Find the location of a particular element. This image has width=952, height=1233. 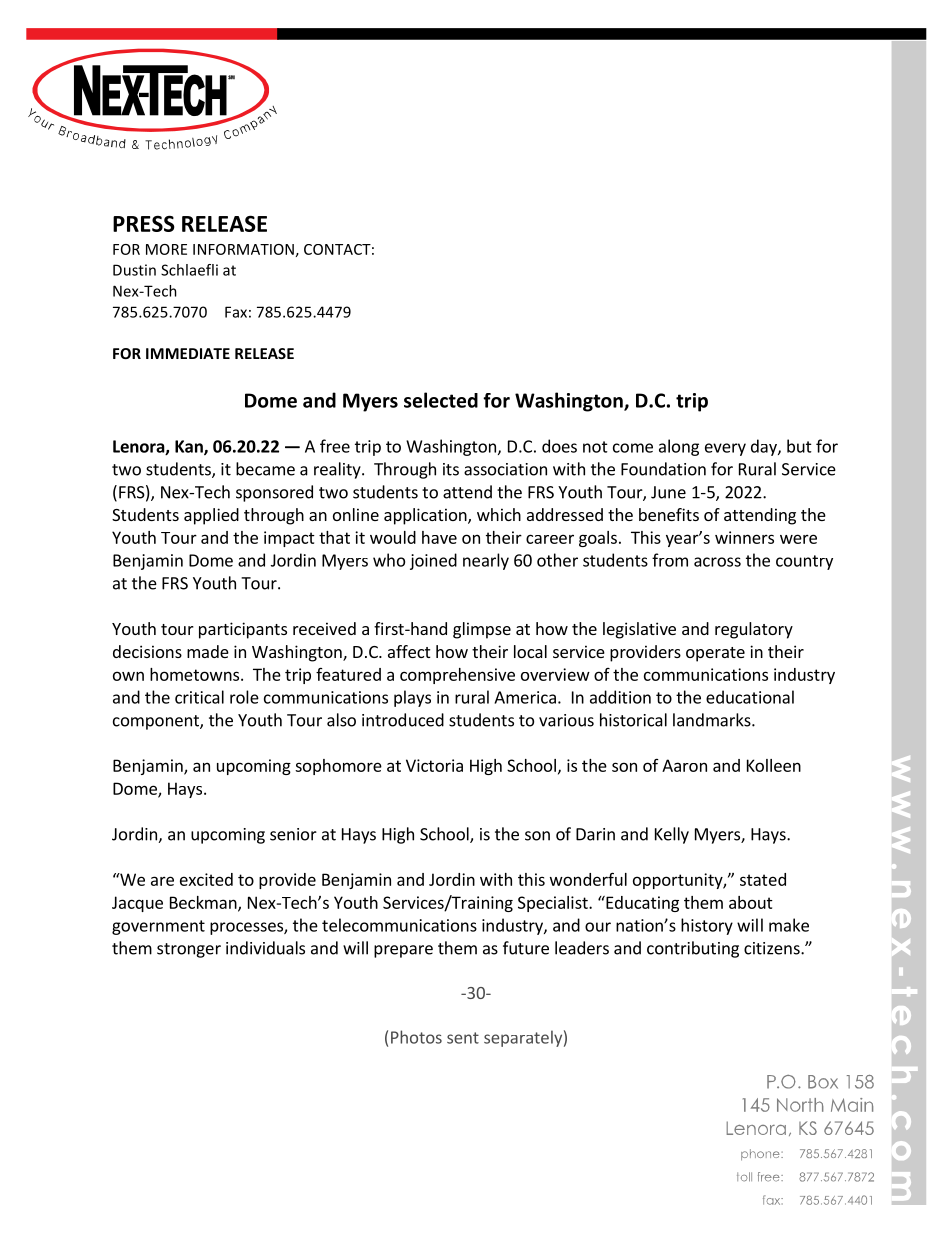

glimpse is located at coordinates (482, 630).
